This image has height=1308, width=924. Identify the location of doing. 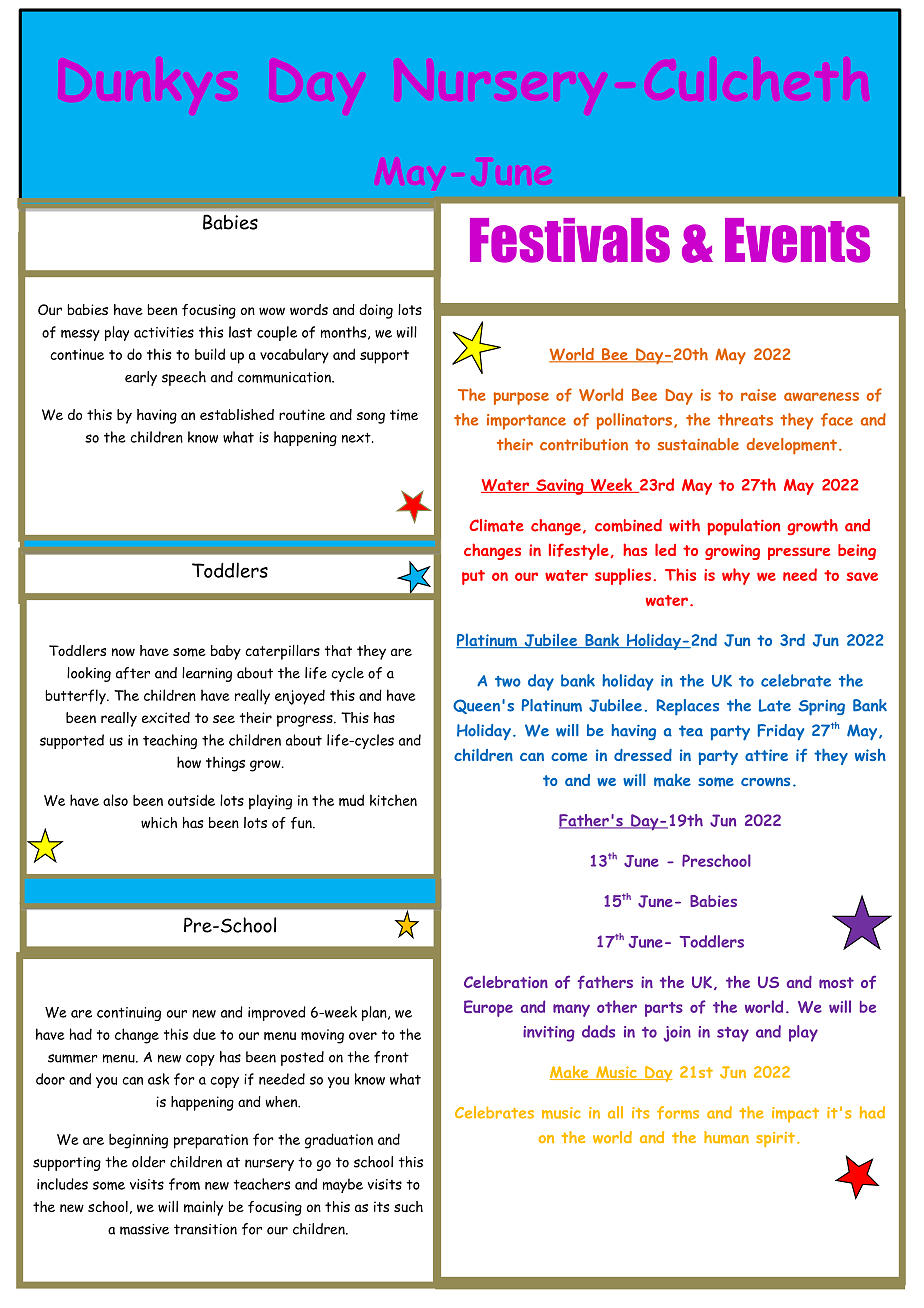
(376, 311).
